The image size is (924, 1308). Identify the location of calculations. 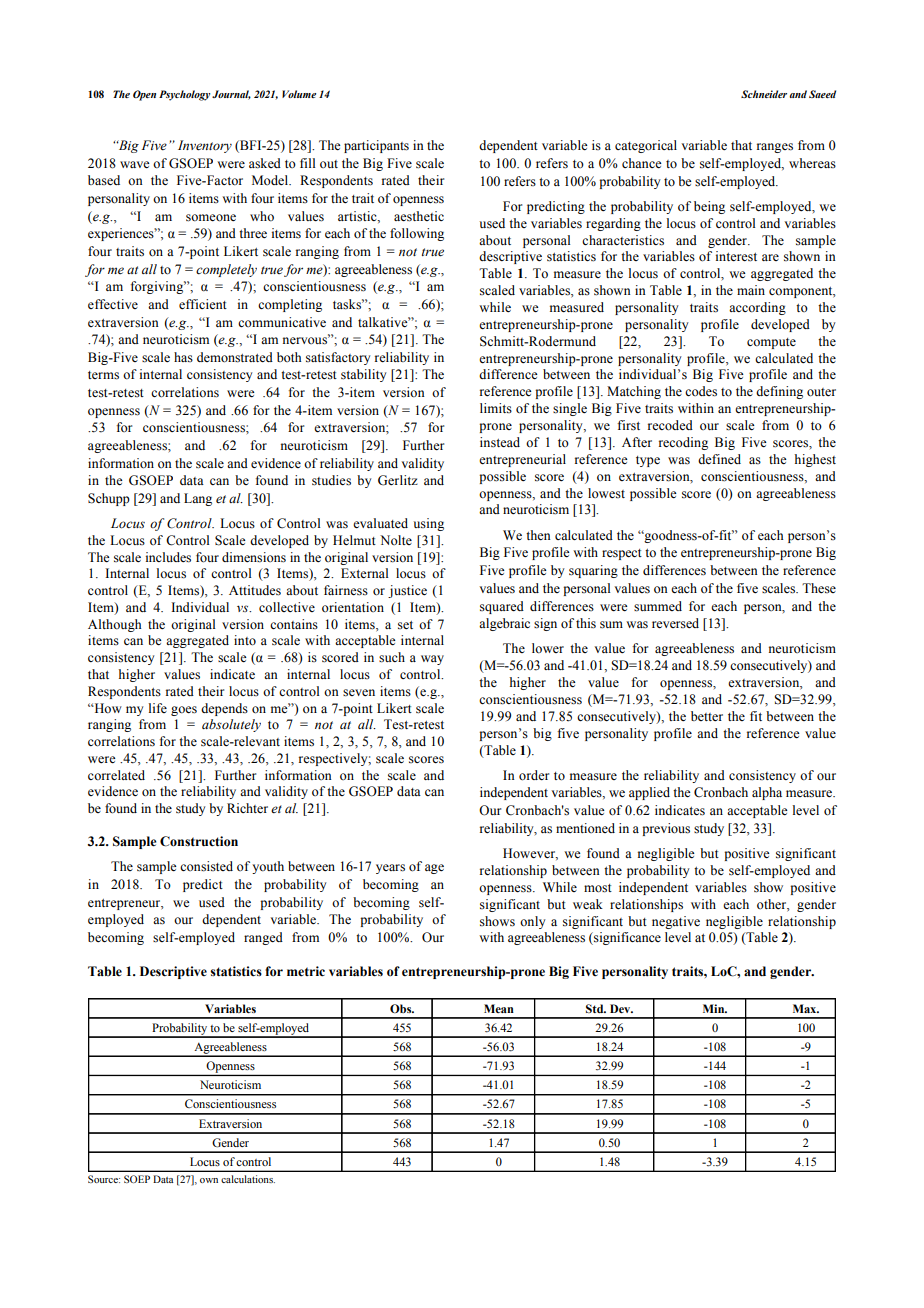
(248, 1179).
